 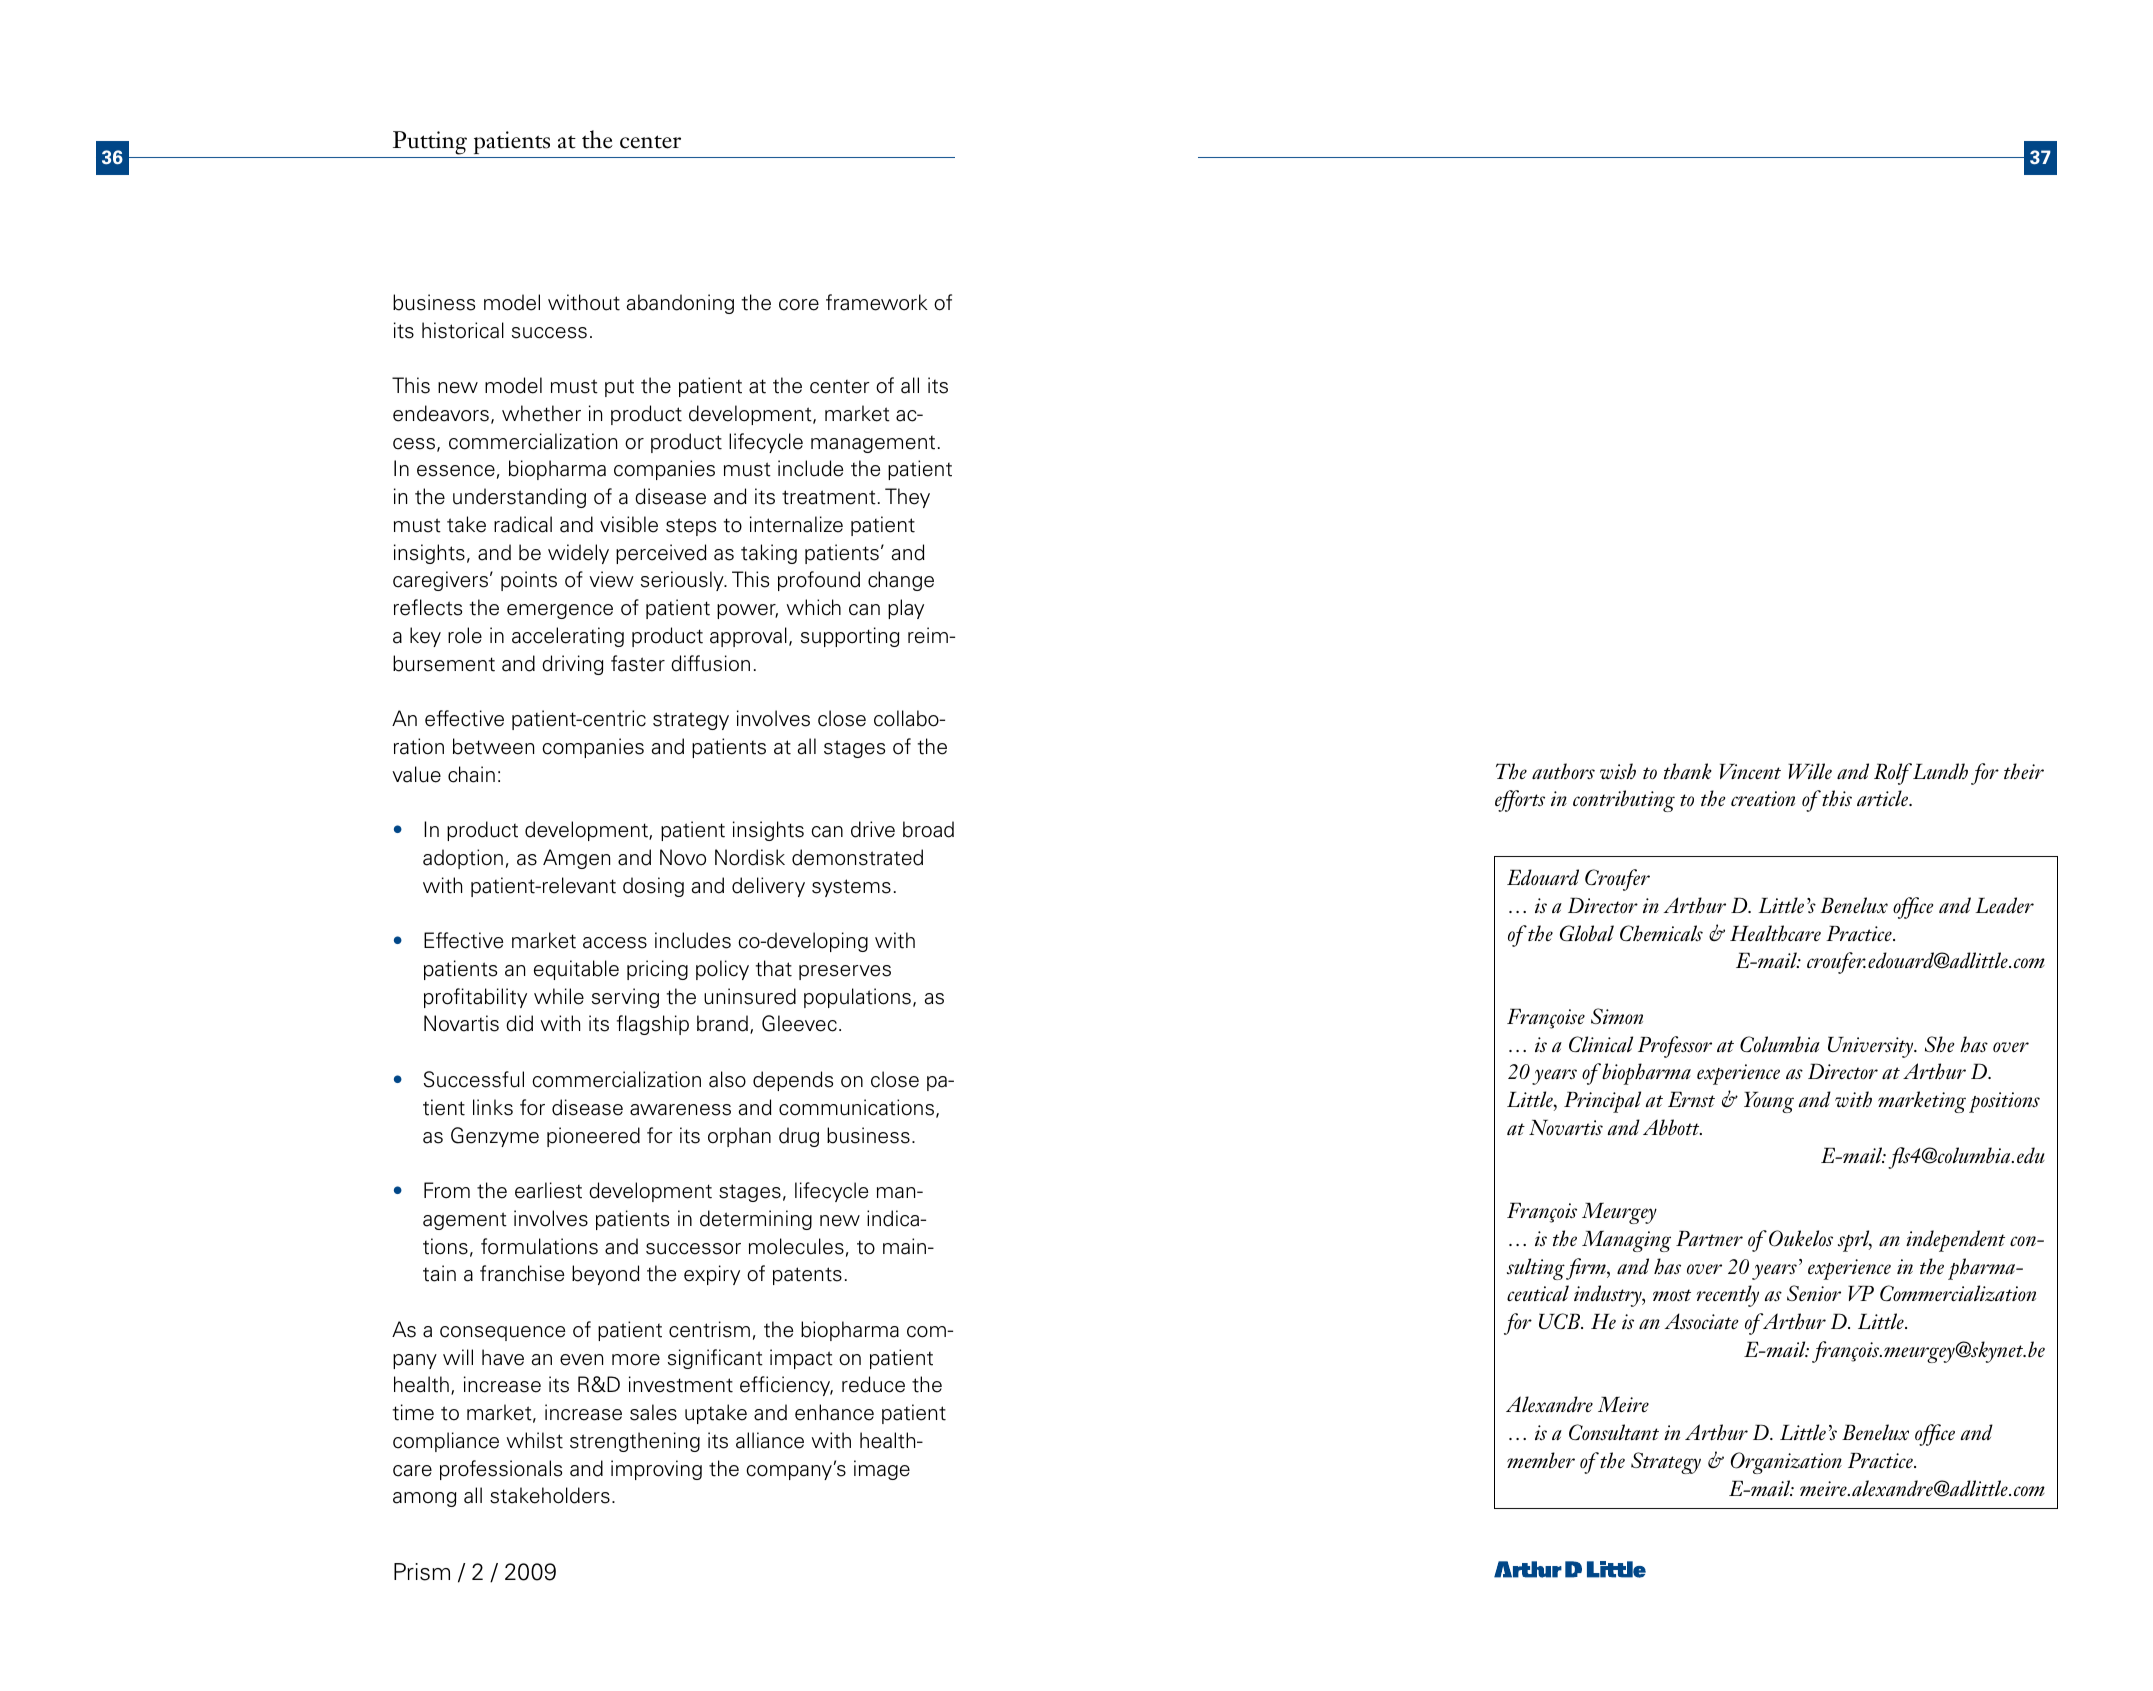 I want to click on improving, so click(x=656, y=1470).
